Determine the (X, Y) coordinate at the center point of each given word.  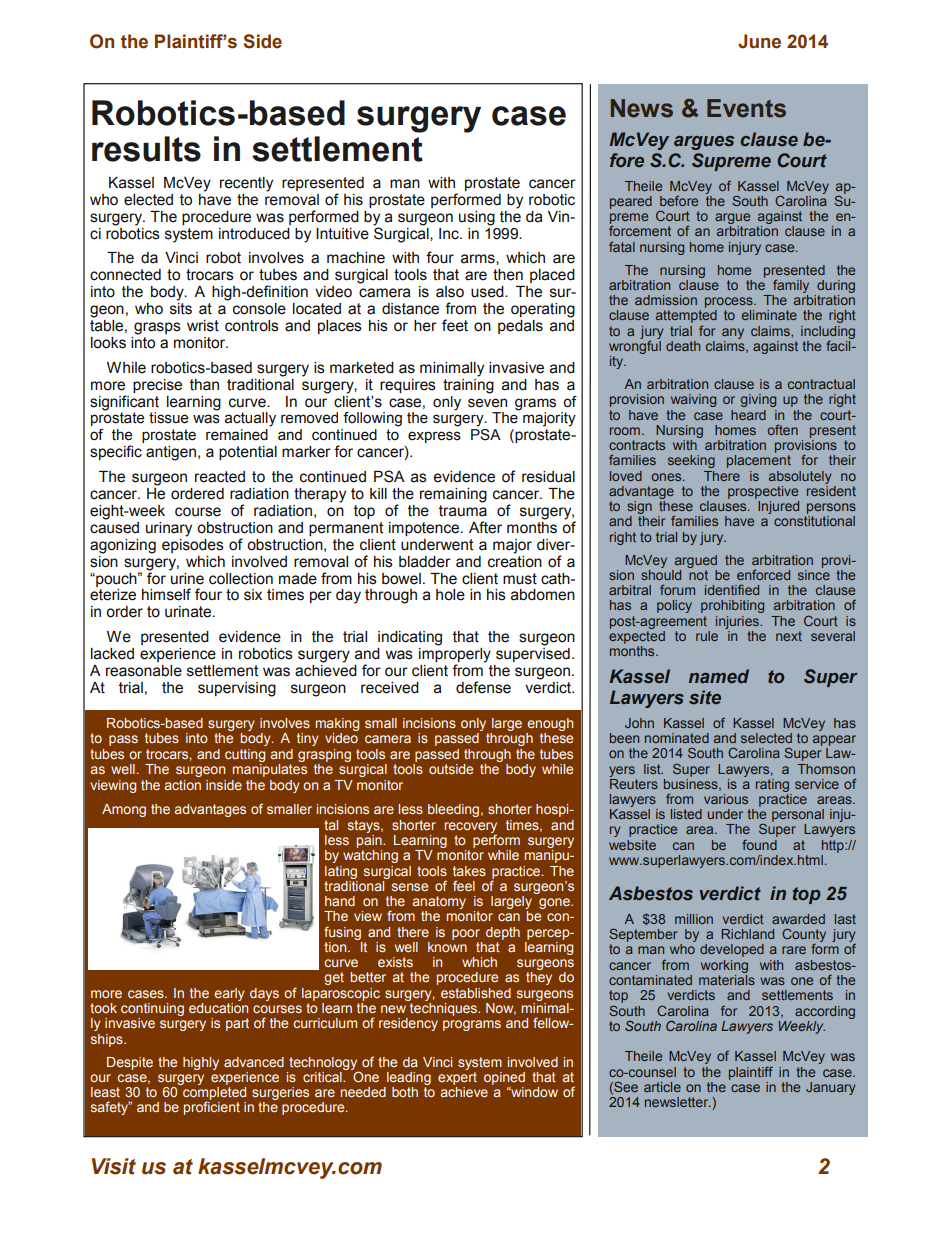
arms (479, 259)
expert (457, 1077)
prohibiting (732, 606)
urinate (189, 612)
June (759, 41)
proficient (212, 1107)
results (146, 149)
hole (450, 595)
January (830, 1088)
